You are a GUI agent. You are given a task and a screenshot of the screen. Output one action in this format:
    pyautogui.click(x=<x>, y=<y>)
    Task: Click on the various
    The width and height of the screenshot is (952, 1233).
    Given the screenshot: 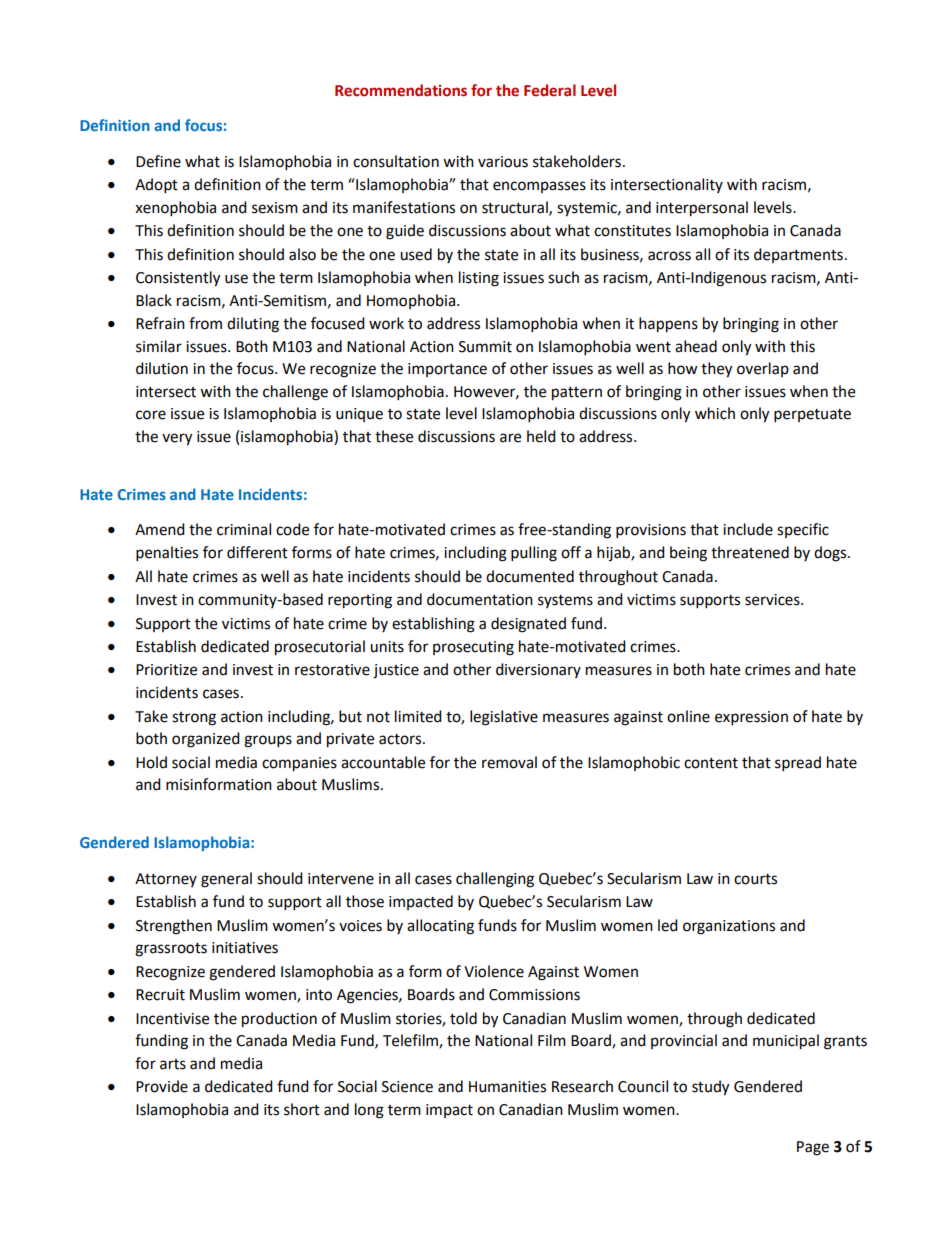 What is the action you would take?
    pyautogui.click(x=503, y=162)
